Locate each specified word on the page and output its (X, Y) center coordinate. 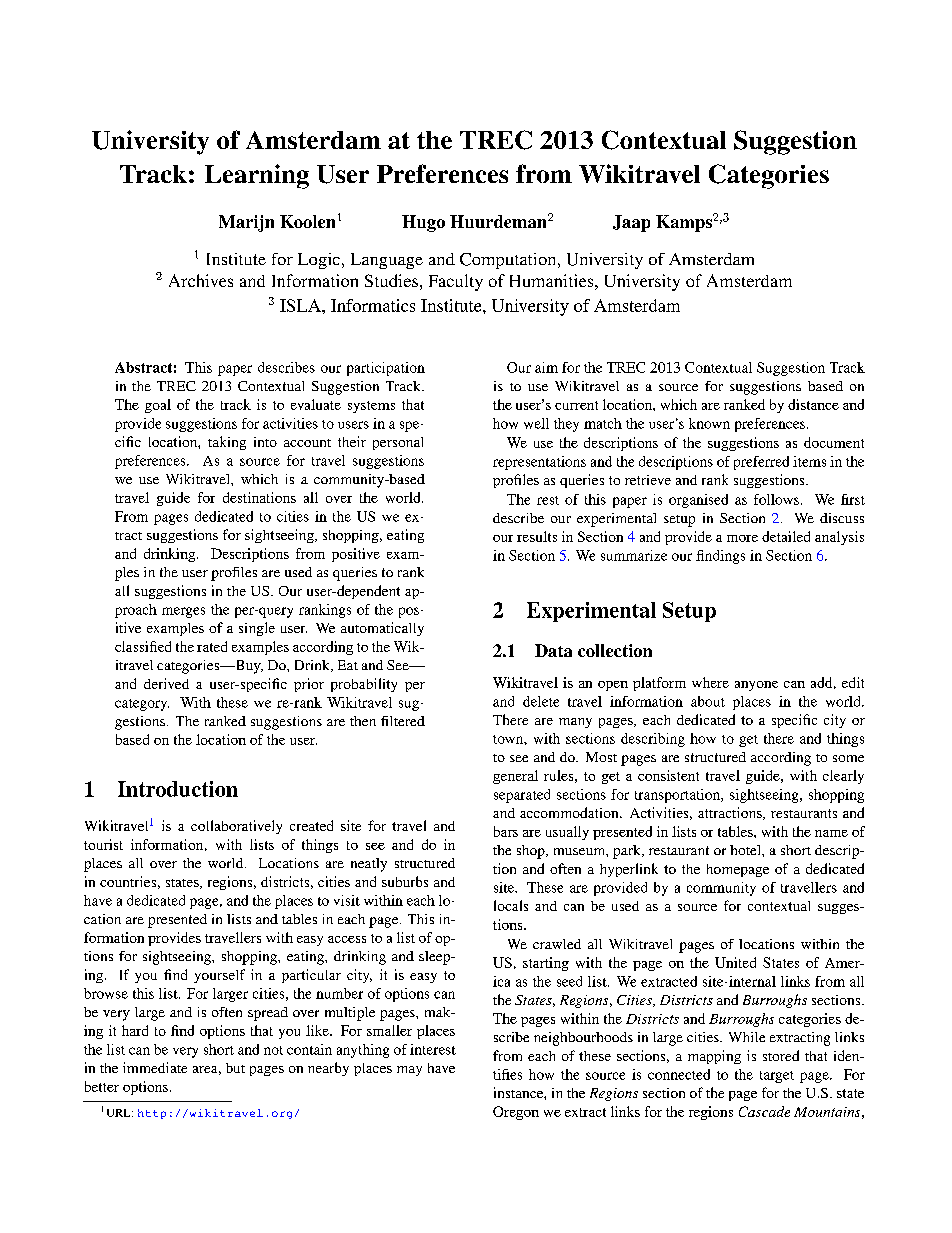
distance (813, 404)
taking (227, 443)
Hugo (423, 223)
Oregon (516, 1113)
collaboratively (236, 827)
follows (776, 499)
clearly (843, 777)
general (515, 777)
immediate (155, 1067)
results (537, 536)
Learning (257, 176)
